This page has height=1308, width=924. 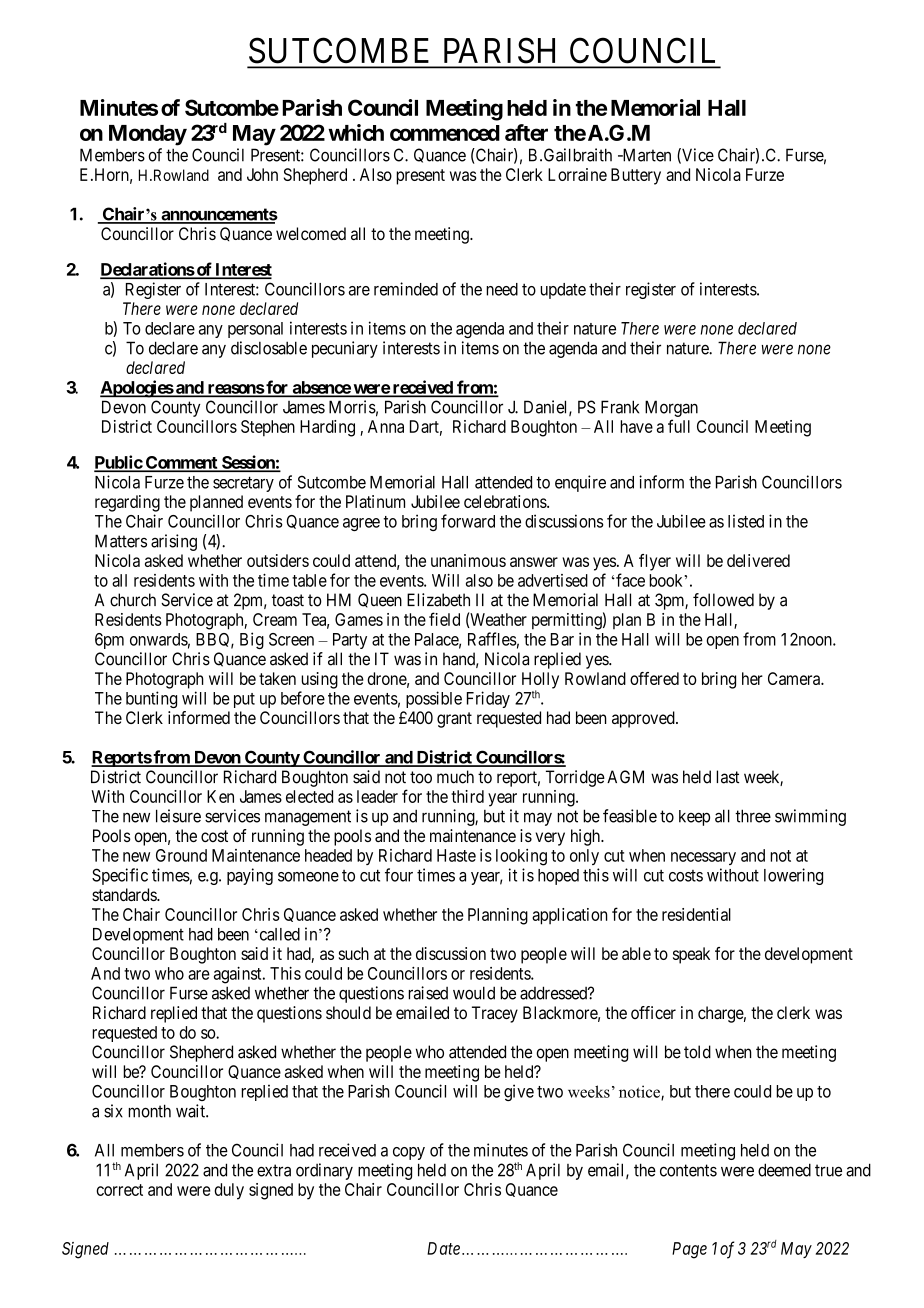 What do you see at coordinates (795, 678) in the page?
I see `Camera` at bounding box center [795, 678].
